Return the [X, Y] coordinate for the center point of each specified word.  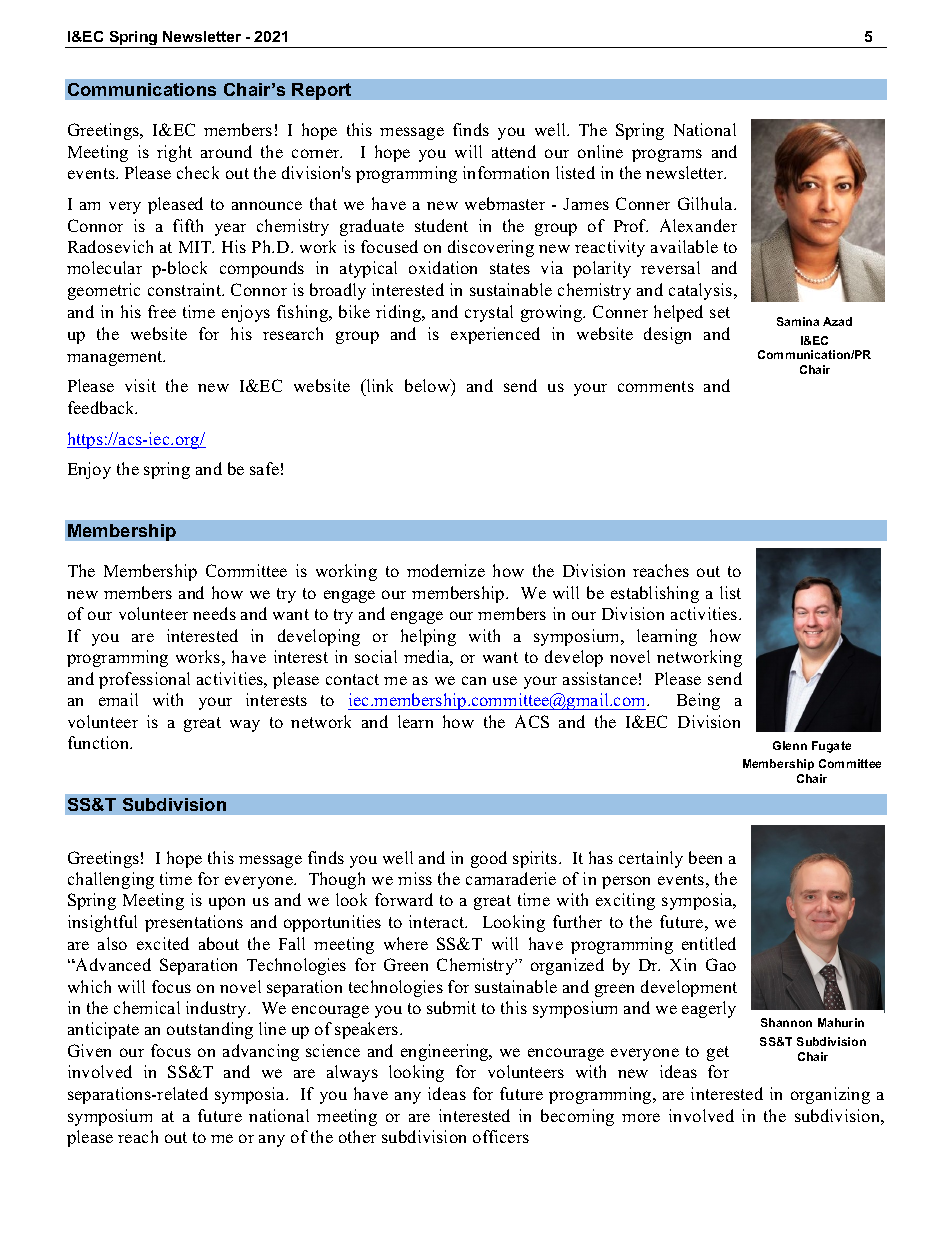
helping [428, 637]
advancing [261, 1052]
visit [140, 385]
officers [501, 1136]
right [174, 153]
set [720, 312]
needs [214, 613]
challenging [111, 880]
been [705, 857]
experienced [495, 335]
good [489, 859]
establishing [655, 594]
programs [667, 155]
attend [514, 151]
